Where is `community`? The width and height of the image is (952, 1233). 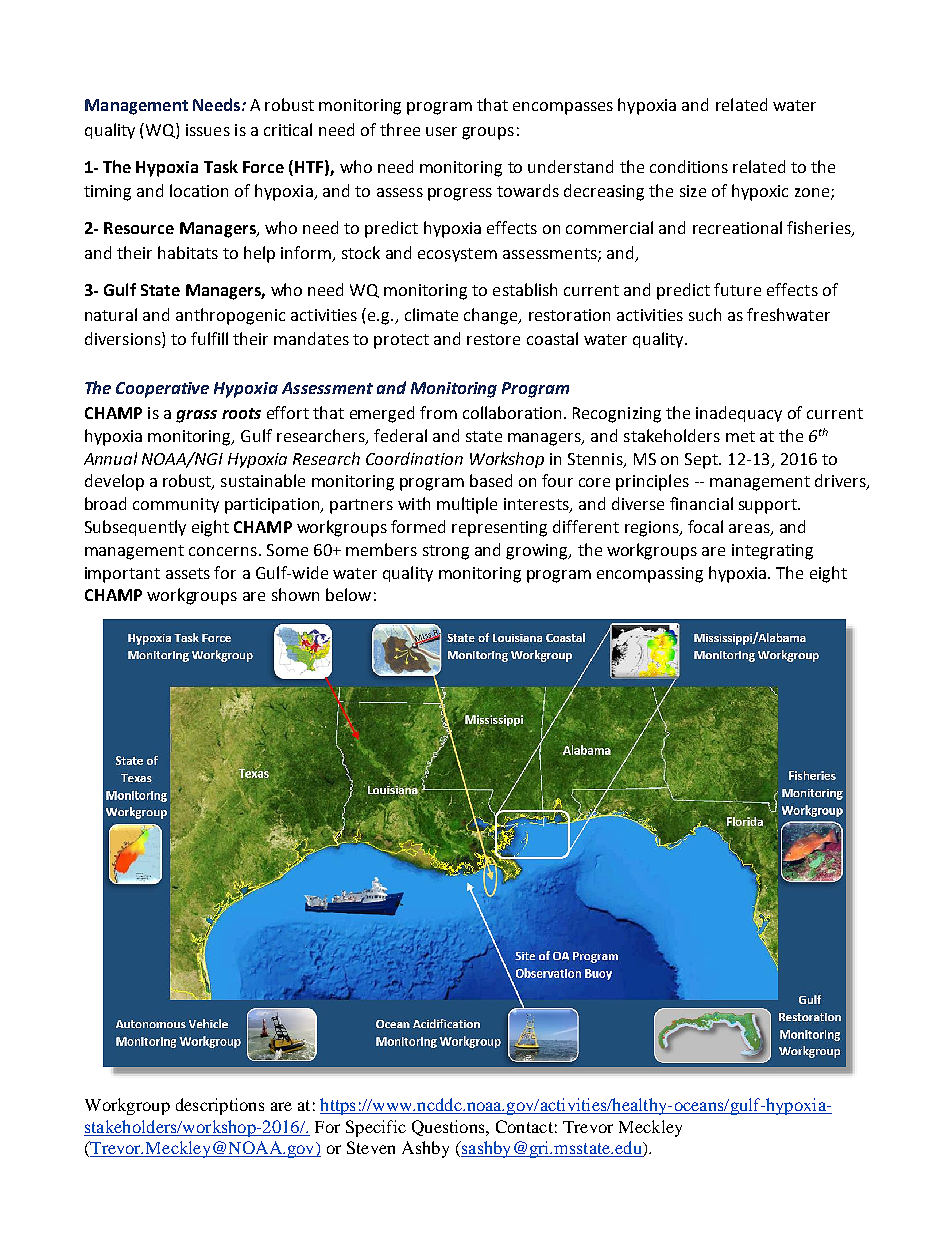 community is located at coordinates (176, 505).
